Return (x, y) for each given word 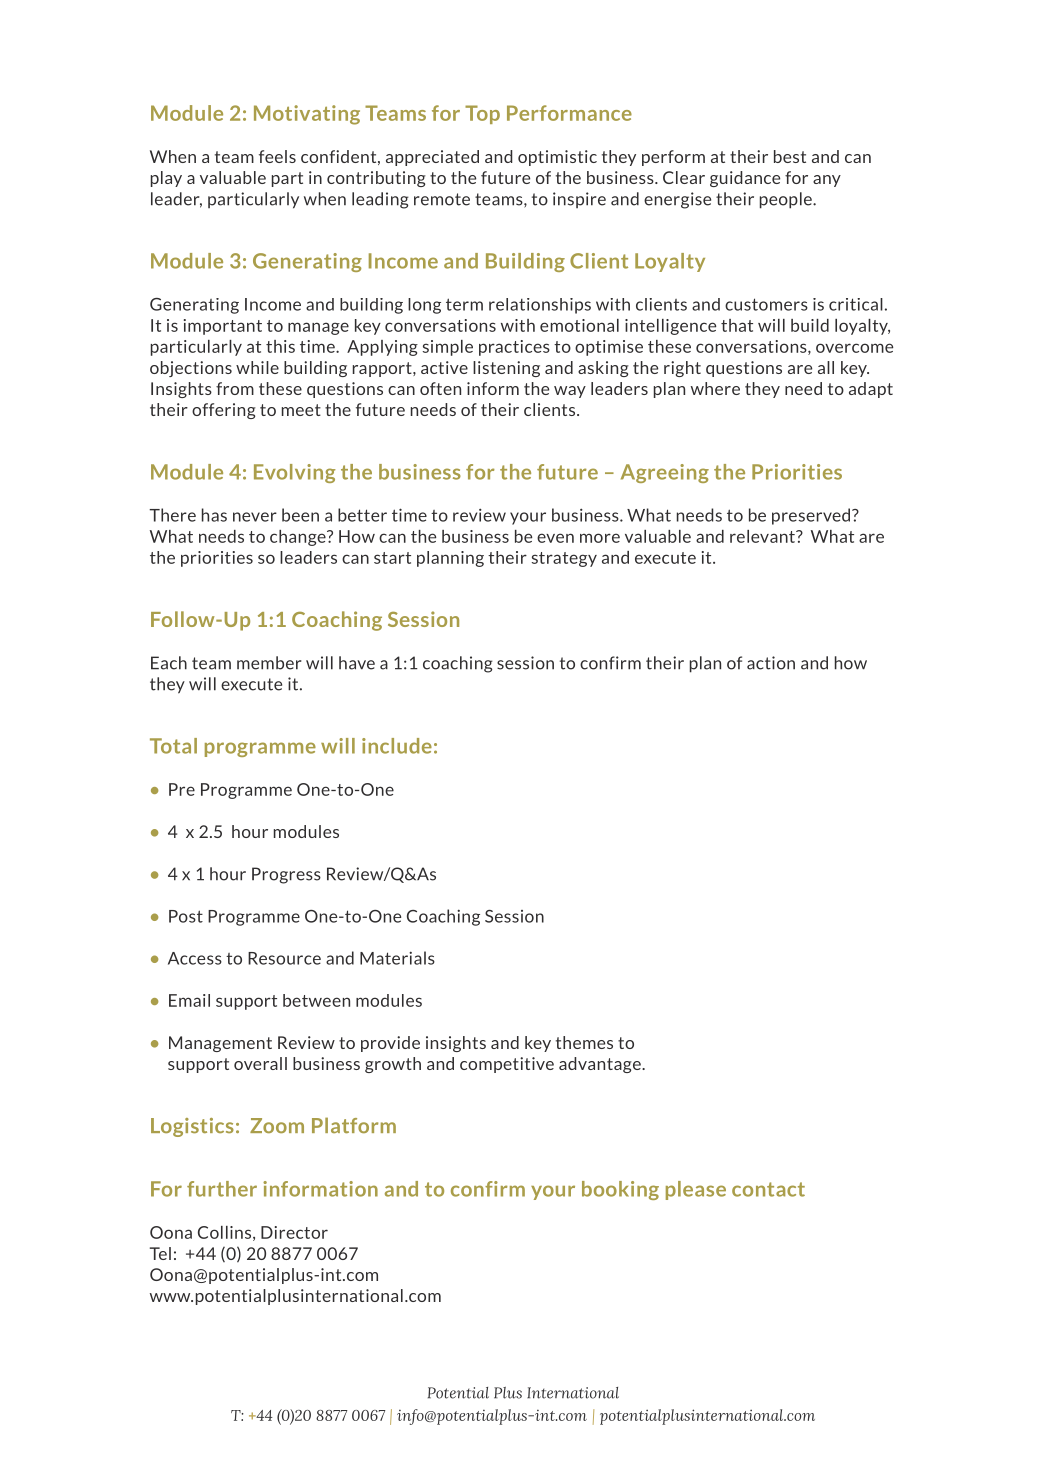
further (222, 1189)
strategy (564, 559)
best (790, 156)
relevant (763, 536)
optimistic (557, 158)
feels (277, 156)
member (269, 663)
